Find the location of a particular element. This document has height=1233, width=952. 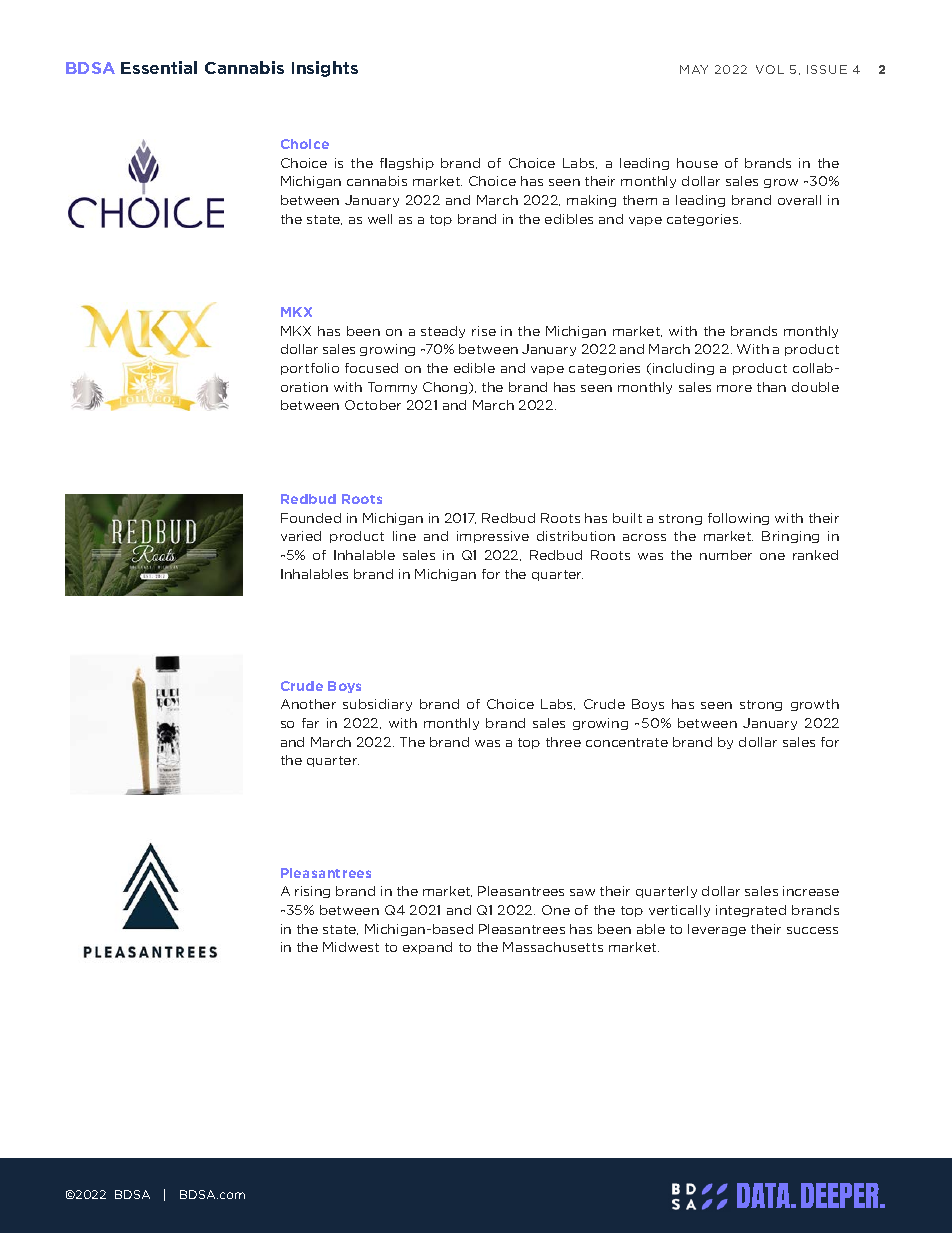

rising is located at coordinates (312, 892).
